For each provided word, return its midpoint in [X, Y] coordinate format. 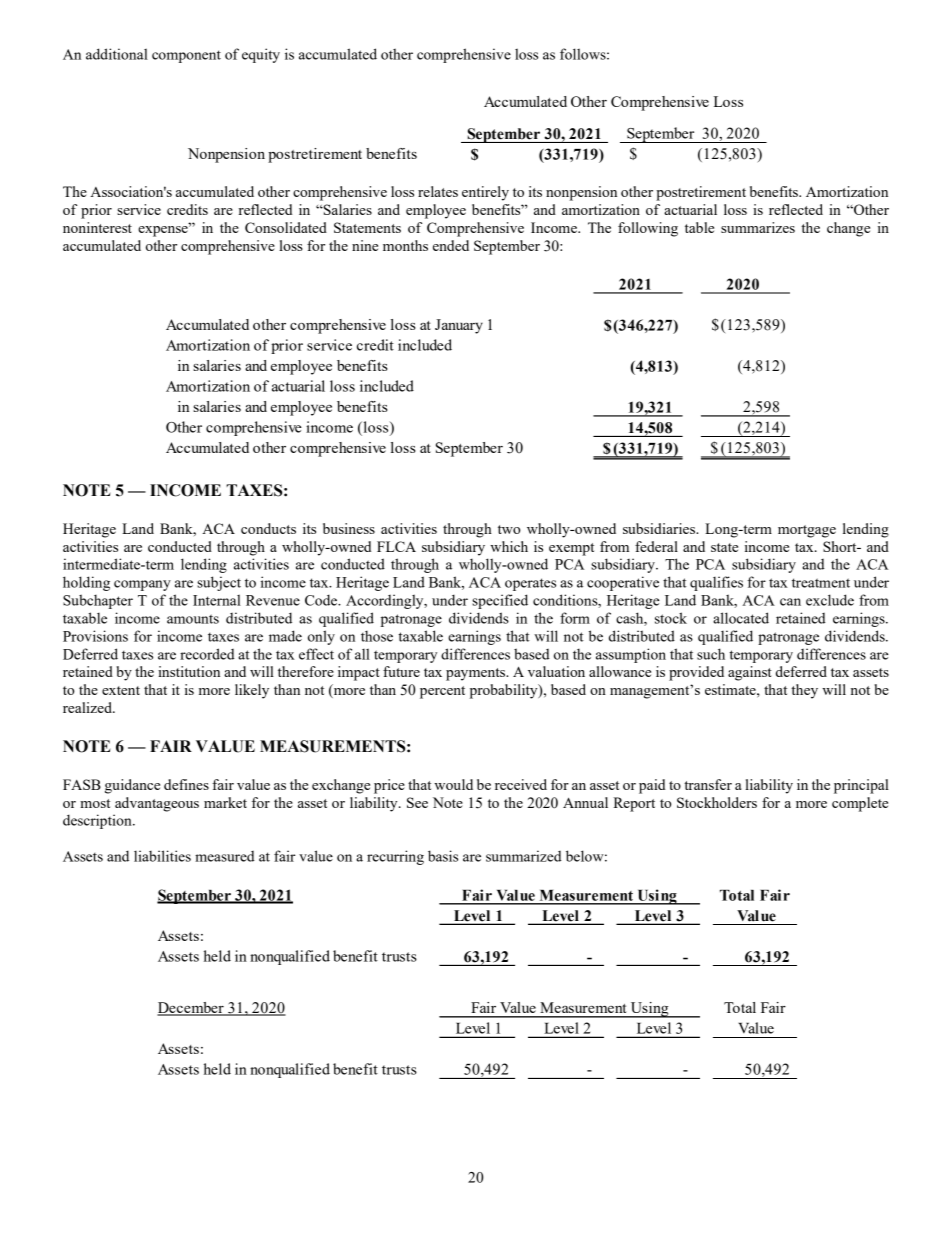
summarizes [758, 227]
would [453, 784]
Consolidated [286, 227]
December [191, 1009]
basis [443, 856]
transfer [708, 784]
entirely [485, 193]
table [699, 227]
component [186, 56]
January [459, 326]
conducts [268, 528]
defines [186, 784]
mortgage [807, 531]
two [509, 529]
